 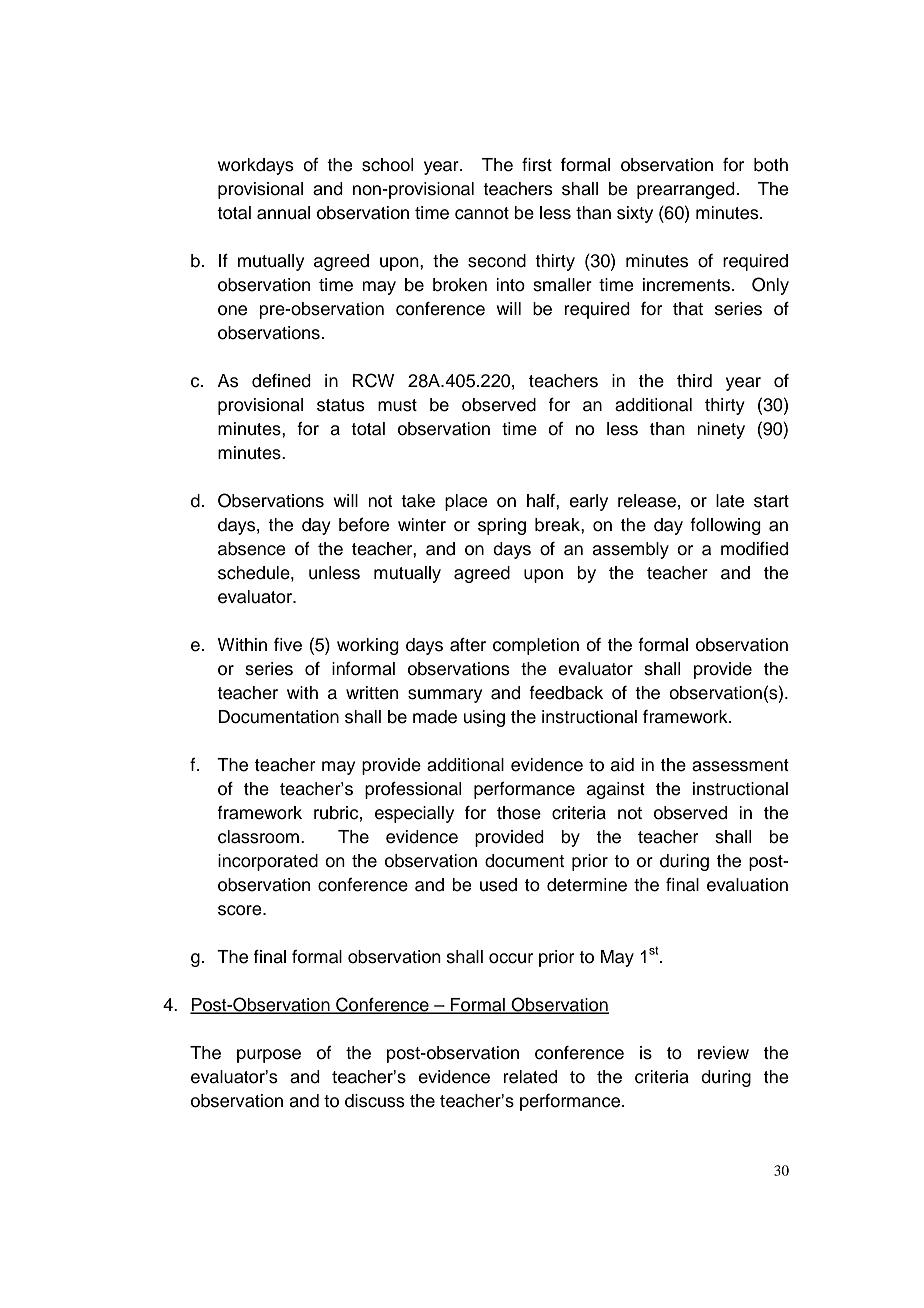 I want to click on cannot, so click(x=482, y=213).
